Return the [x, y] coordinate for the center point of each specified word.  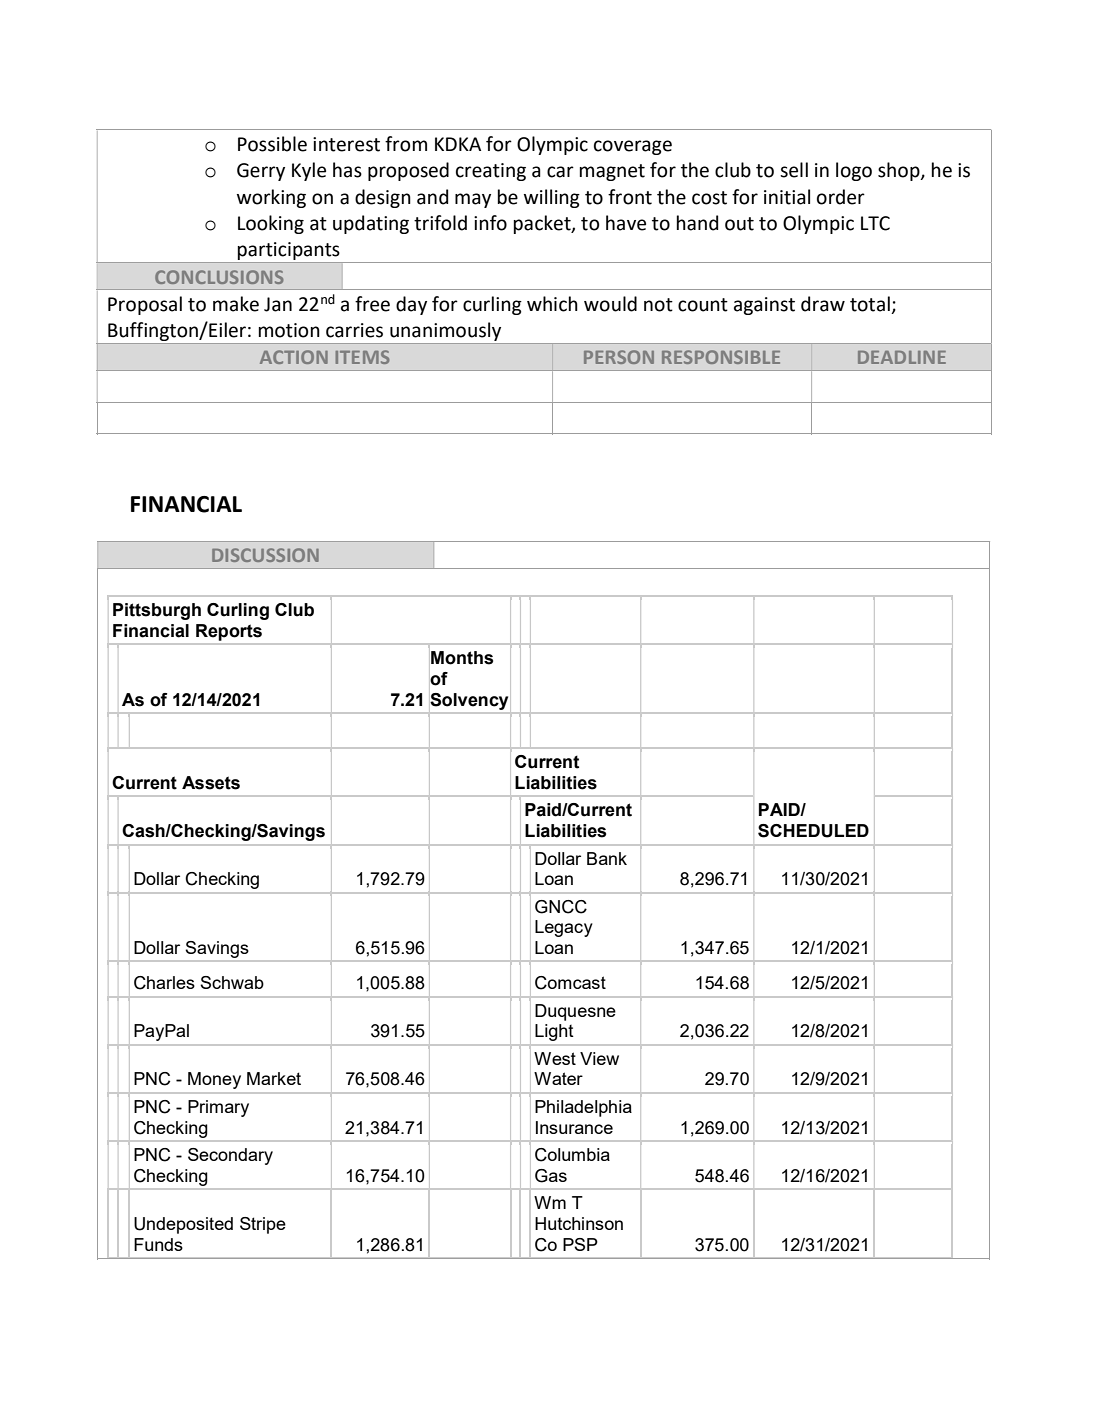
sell [794, 170]
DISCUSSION [265, 555]
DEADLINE [902, 357]
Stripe [263, 1225]
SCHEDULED [813, 831]
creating [491, 172]
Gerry [261, 172]
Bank [607, 858]
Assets [211, 783]
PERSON [619, 357]
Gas [551, 1176]
